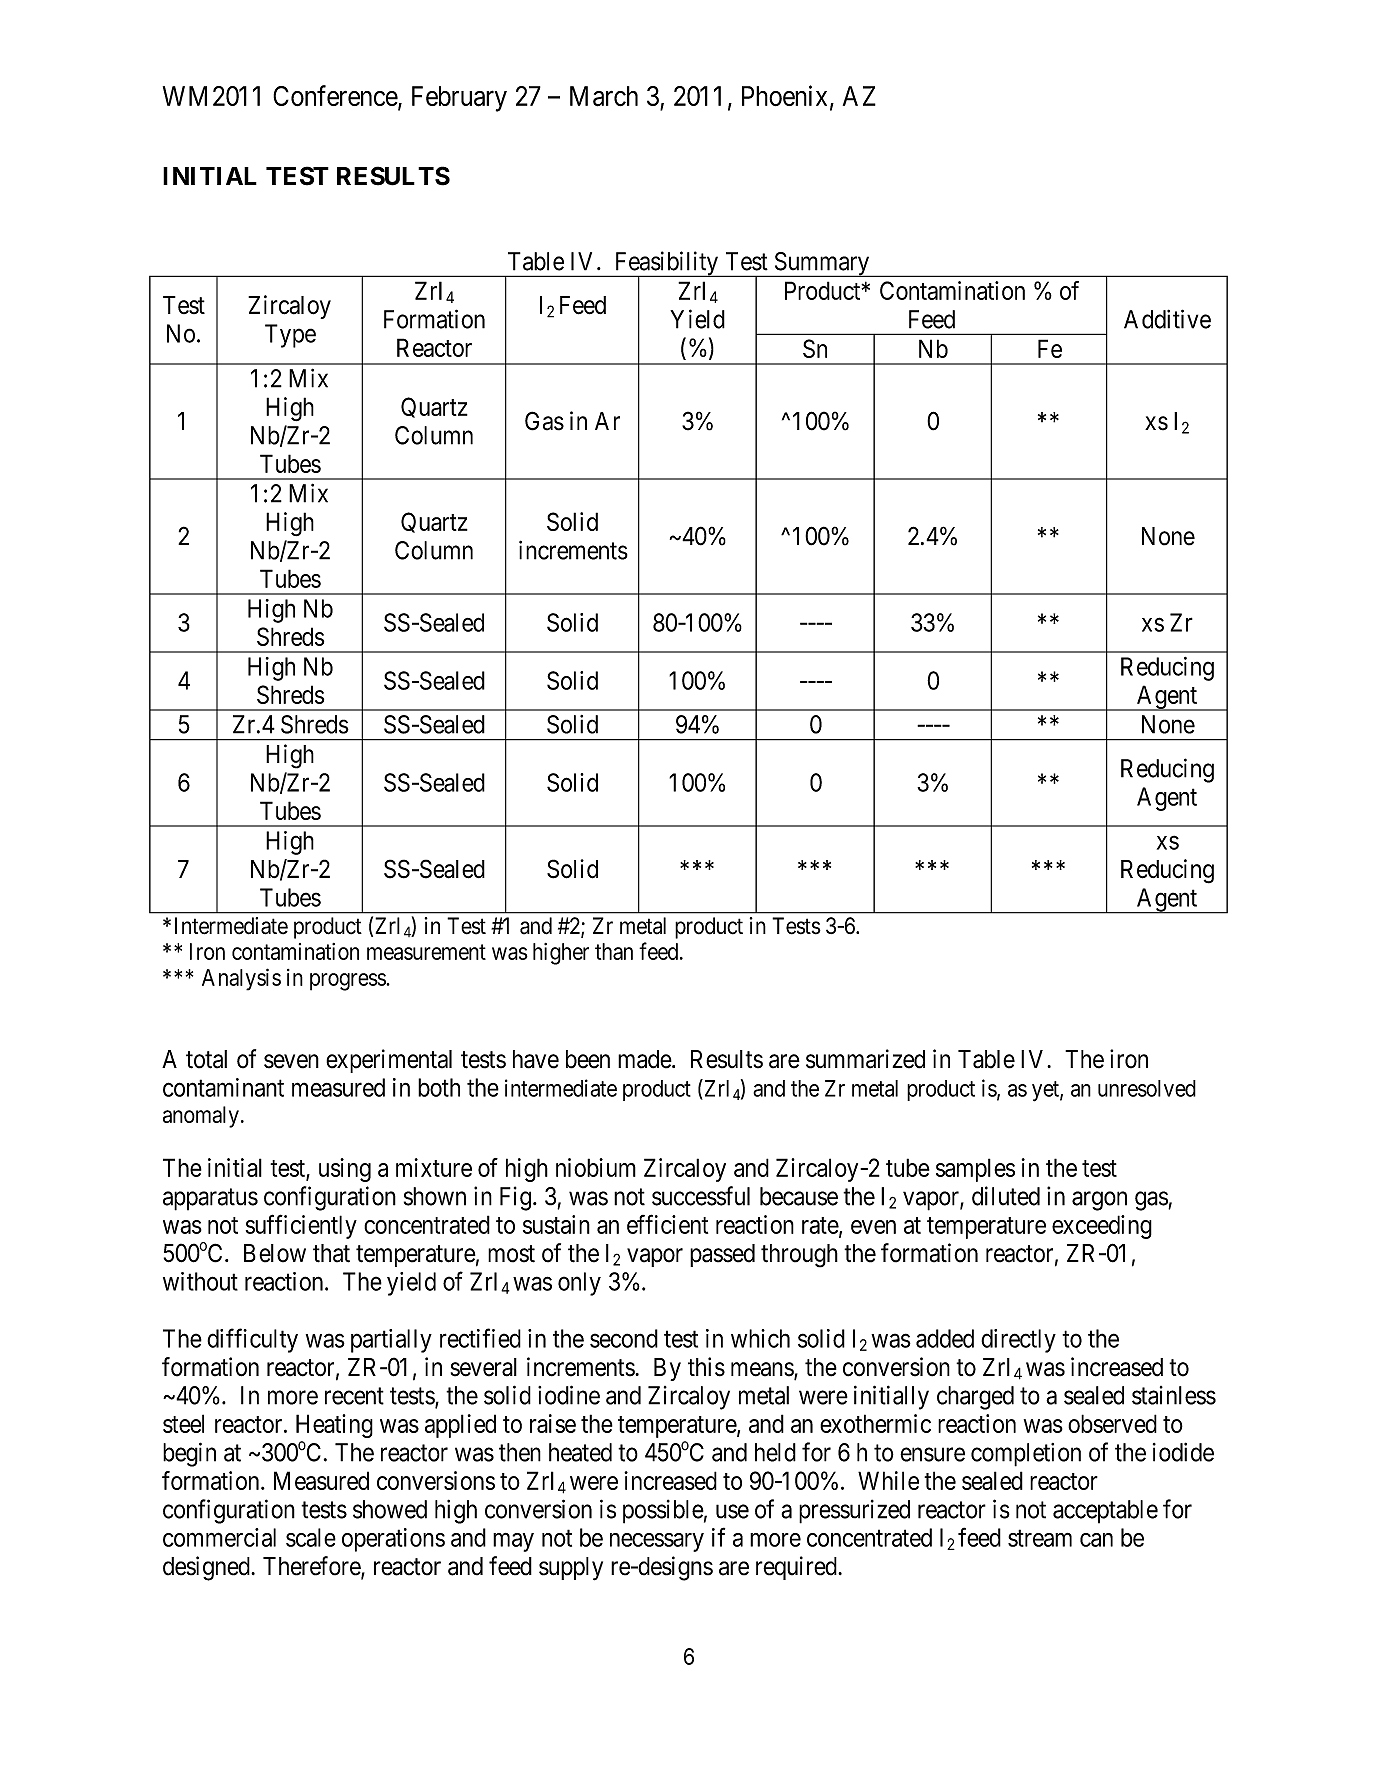 This screenshot has width=1377, height=1782. Describe the element at coordinates (290, 336) in the screenshot. I see `Type` at that location.
